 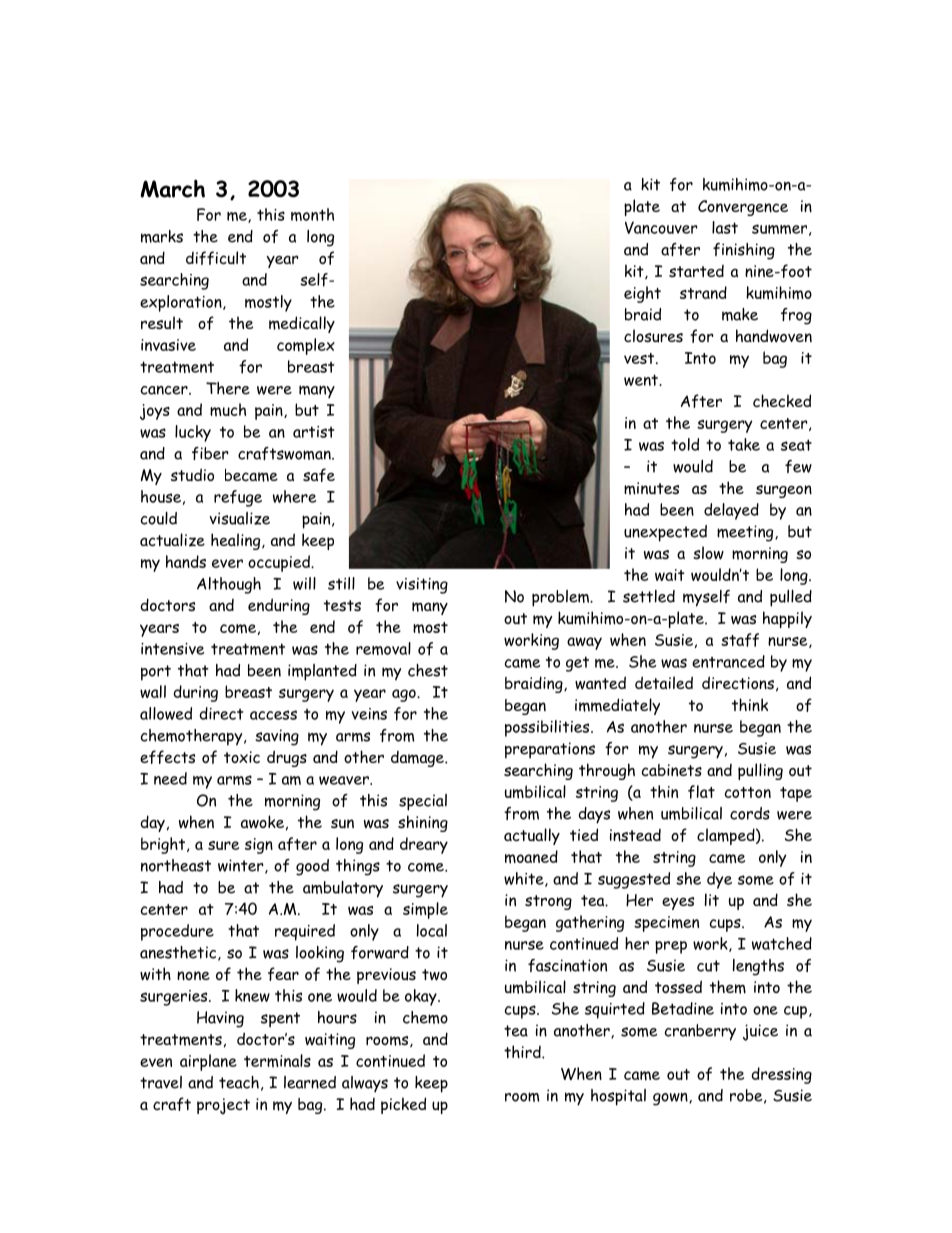 I want to click on visiting, so click(x=422, y=586).
